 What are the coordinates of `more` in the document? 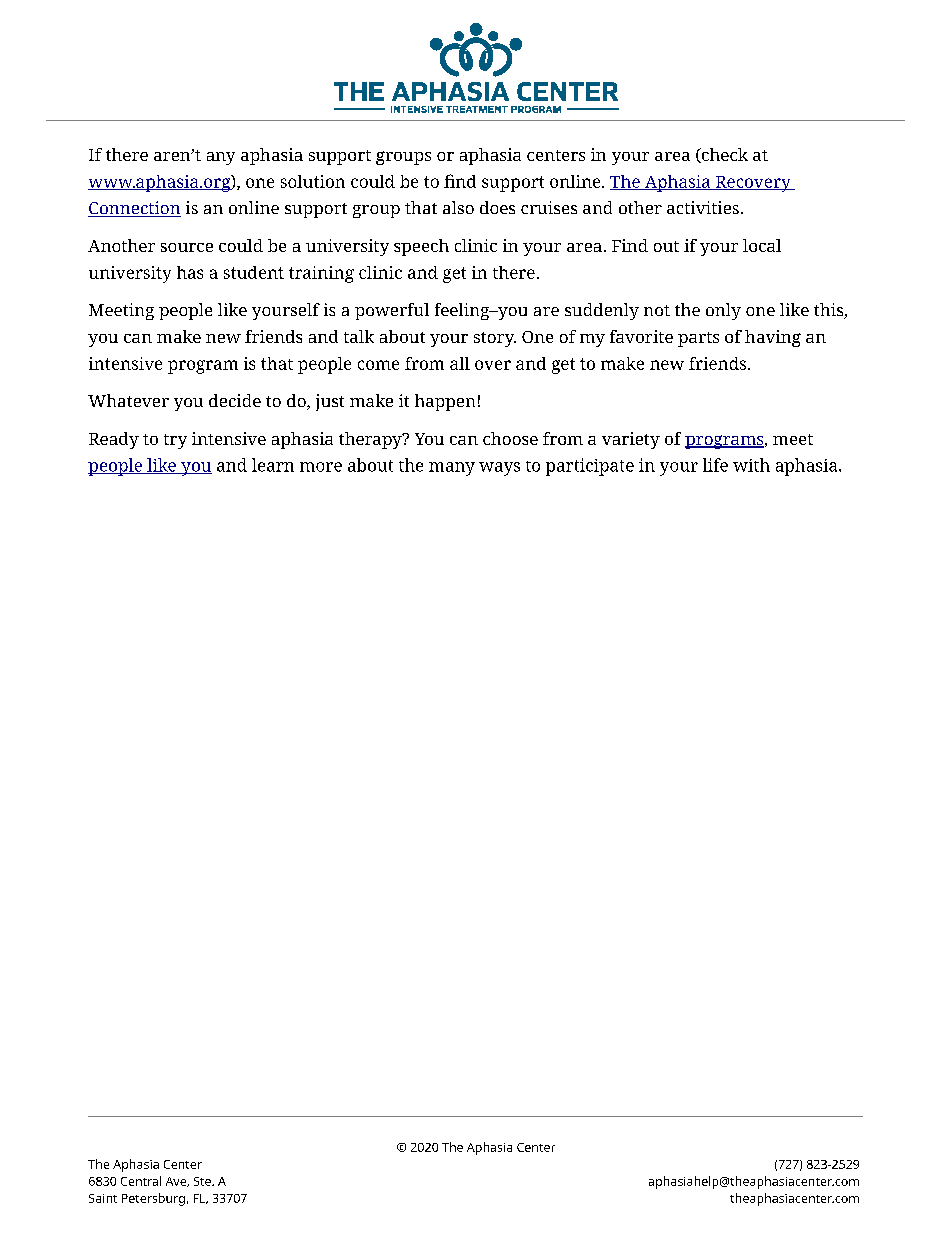 It's located at (321, 467).
